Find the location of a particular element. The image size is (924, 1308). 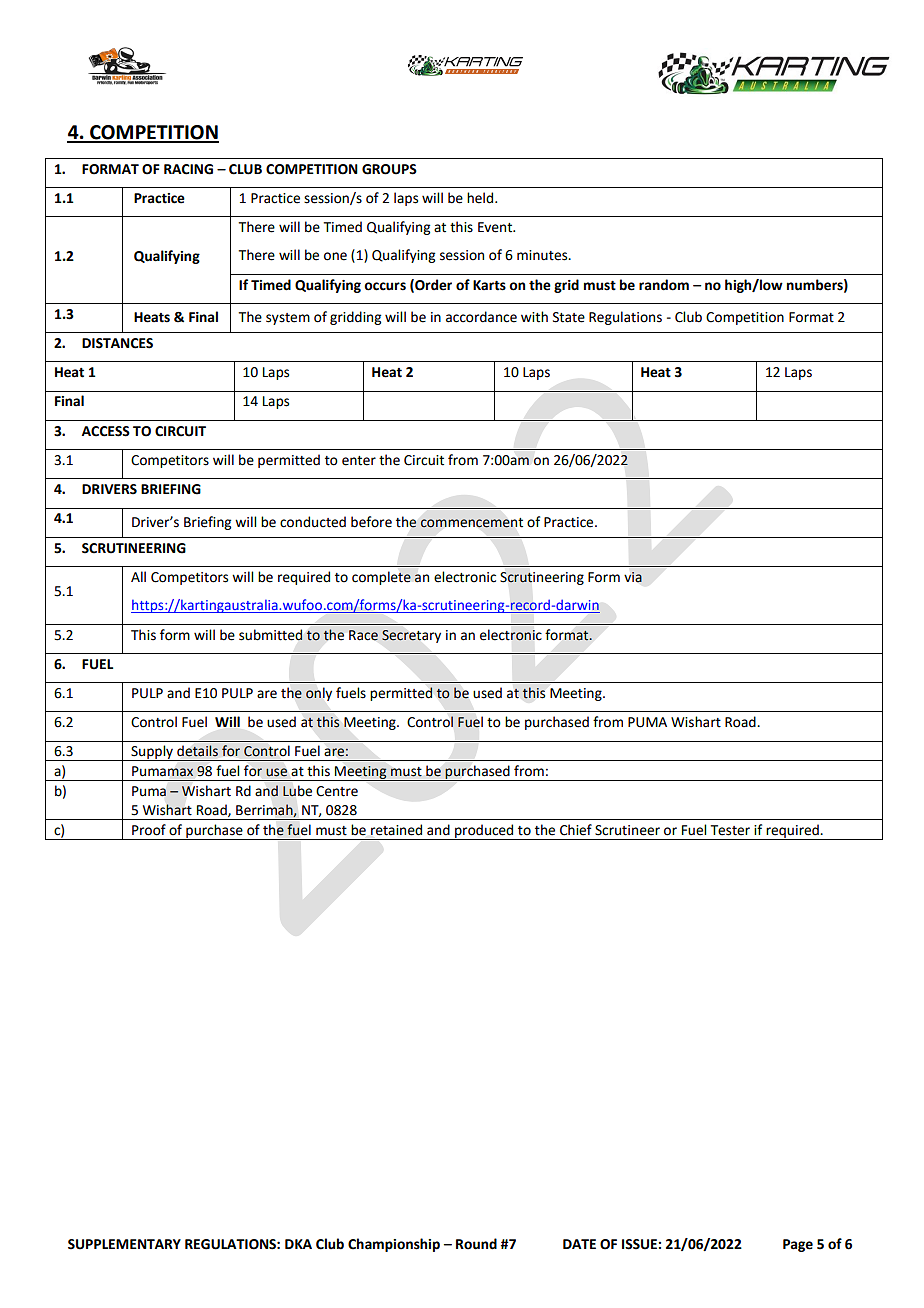

random is located at coordinates (664, 285).
